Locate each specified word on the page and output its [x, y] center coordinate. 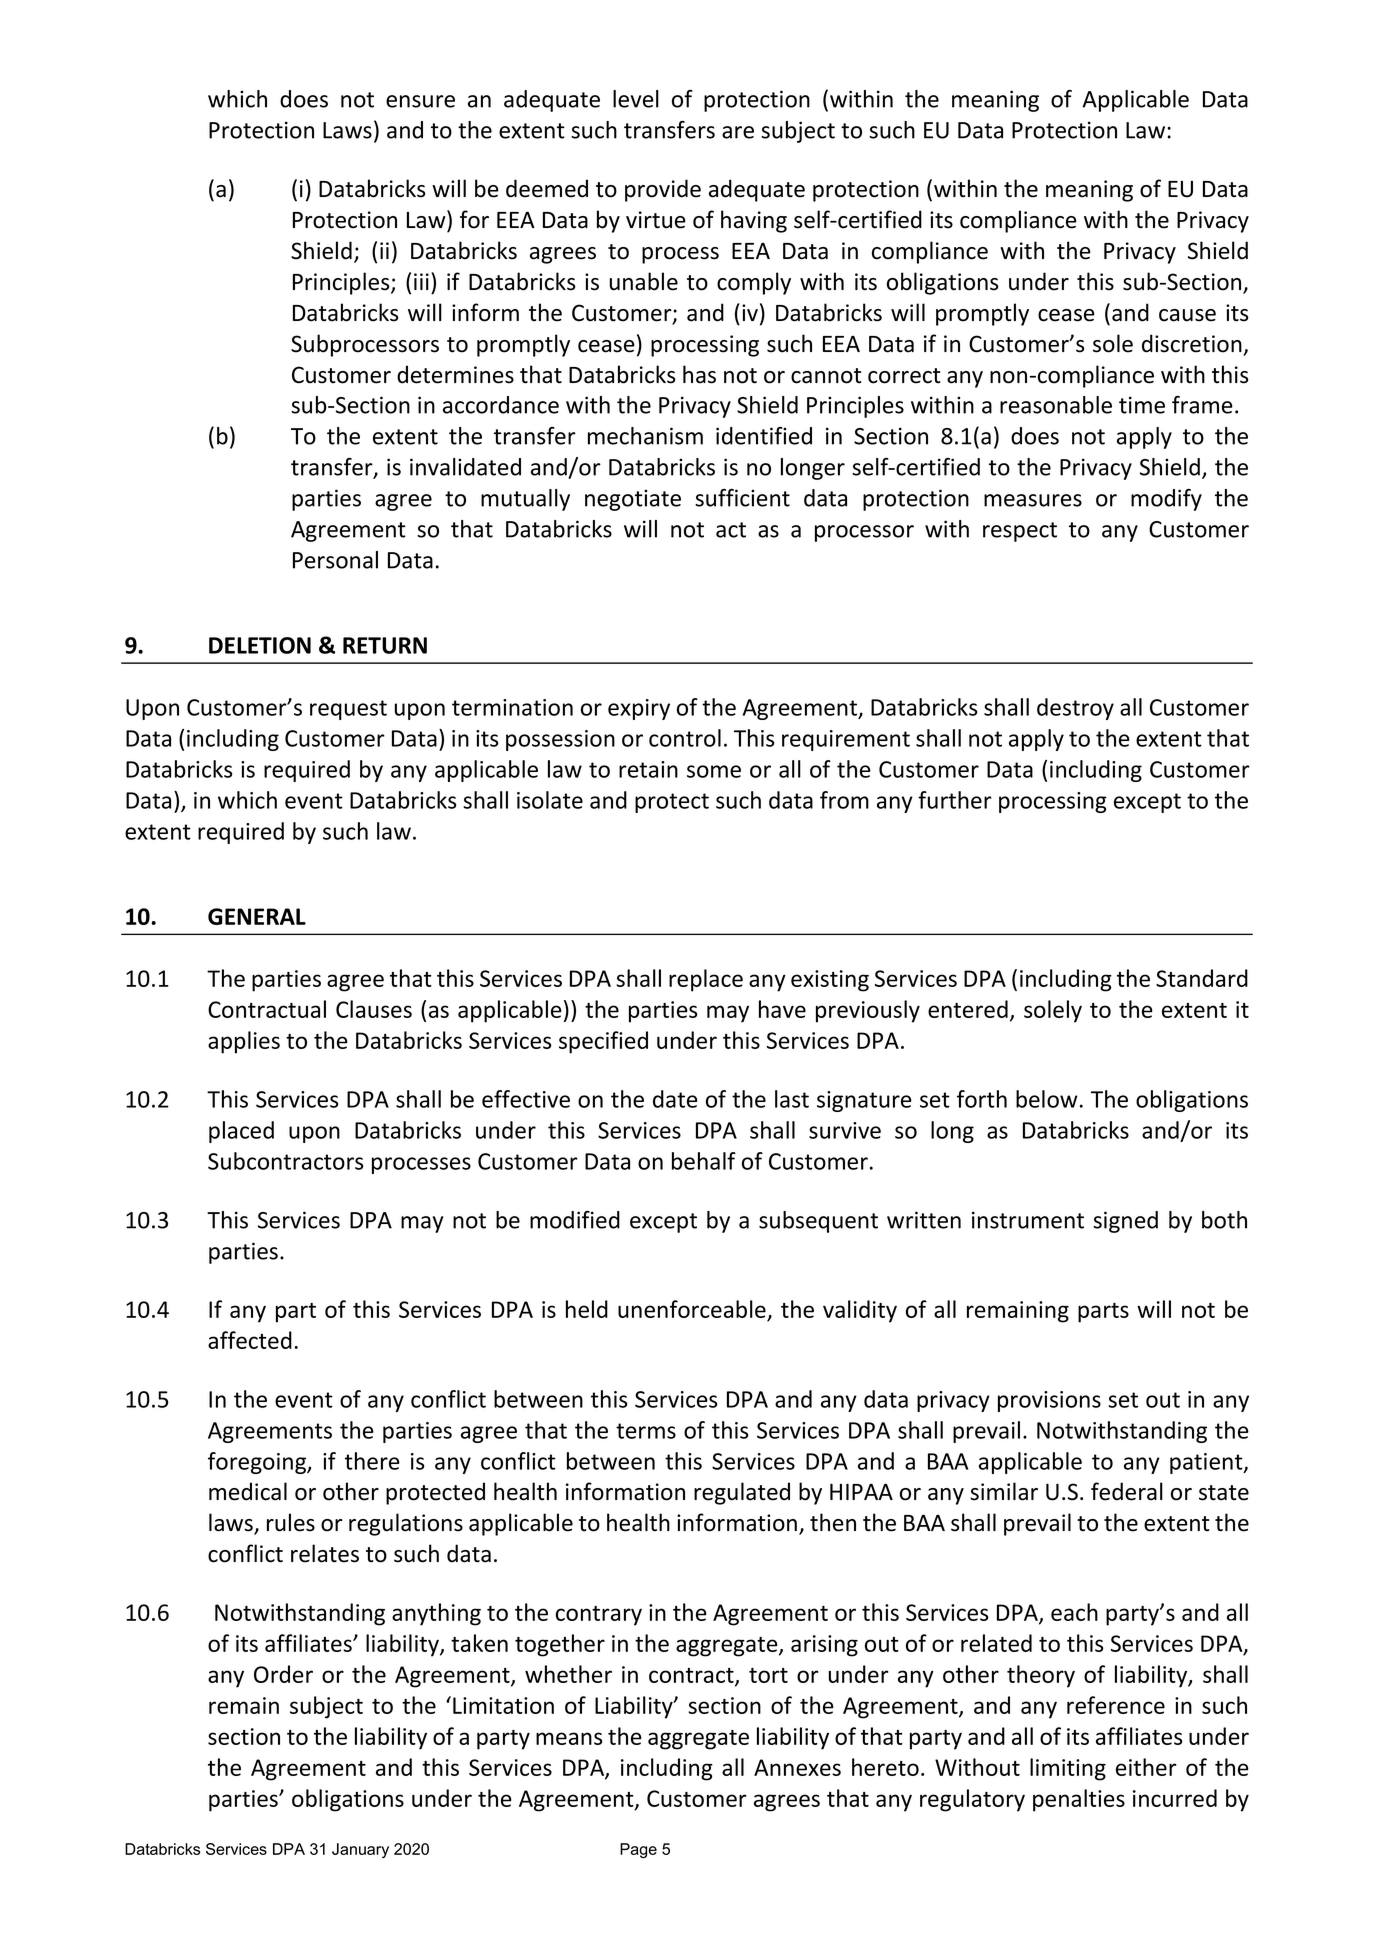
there [372, 1461]
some [714, 771]
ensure [420, 101]
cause [1187, 315]
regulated [742, 1493]
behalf [704, 1161]
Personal [335, 560]
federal [1127, 1491]
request [348, 710]
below [1047, 1099]
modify [1166, 500]
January [360, 1850]
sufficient [742, 498]
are [738, 132]
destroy [1075, 709]
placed [241, 1132]
